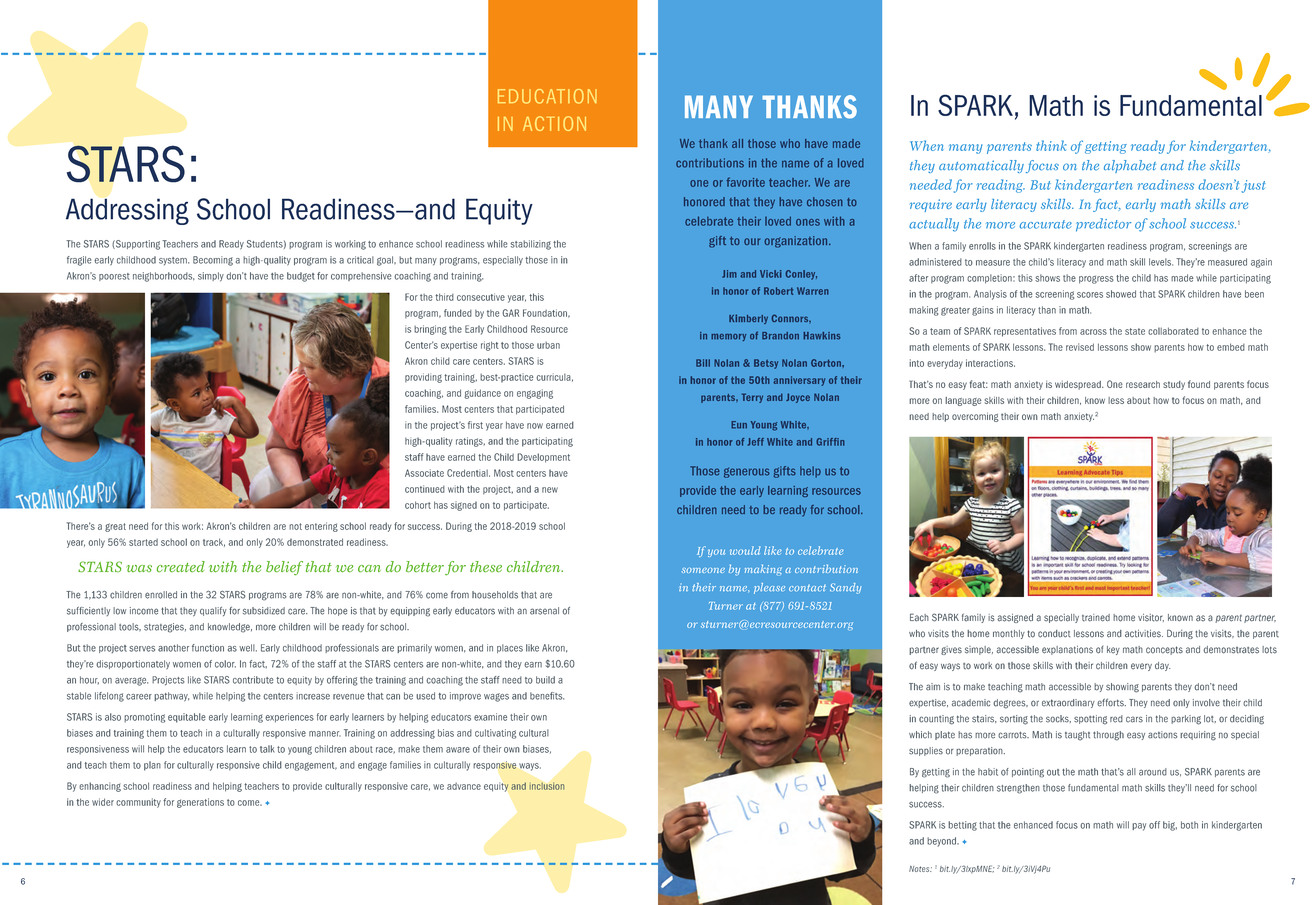 This document has height=905, width=1316. Describe the element at coordinates (321, 527) in the document. I see `entering` at that location.
